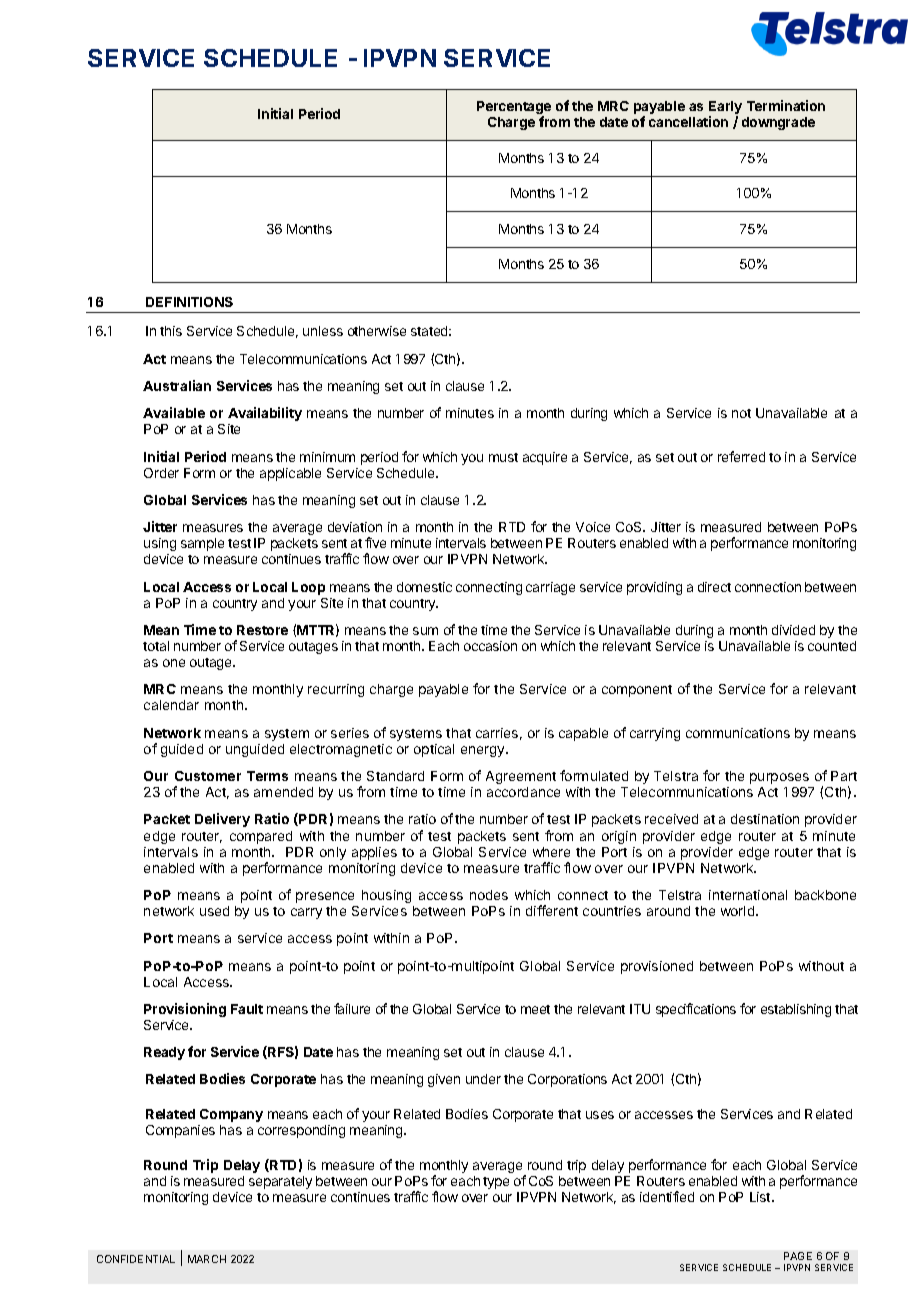 This screenshot has height=1308, width=924. I want to click on DEFINITIONS, so click(189, 302).
